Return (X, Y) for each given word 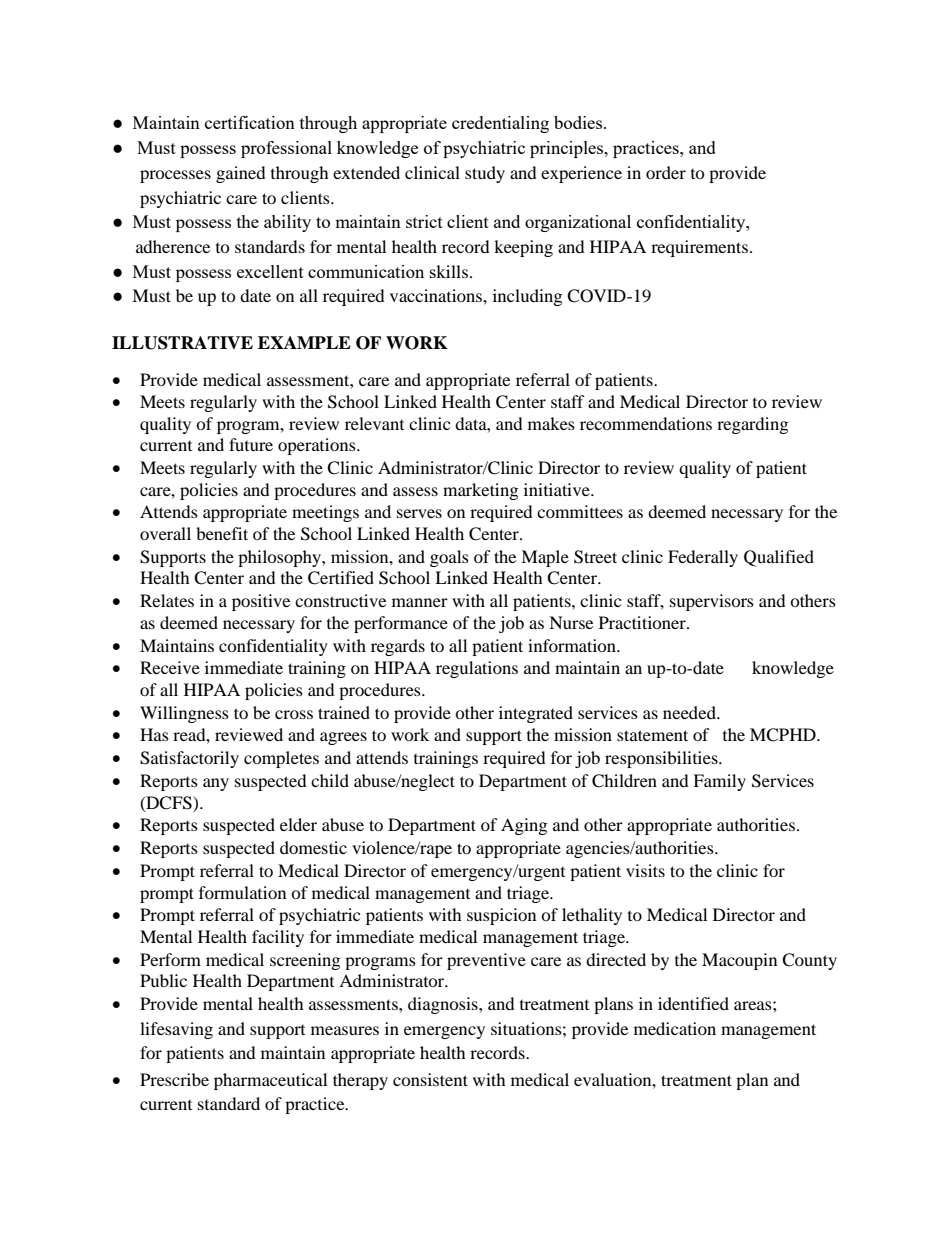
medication (675, 1028)
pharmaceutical (270, 1081)
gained (241, 174)
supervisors (712, 602)
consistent (430, 1079)
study (485, 174)
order (666, 172)
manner (420, 602)
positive (261, 602)
